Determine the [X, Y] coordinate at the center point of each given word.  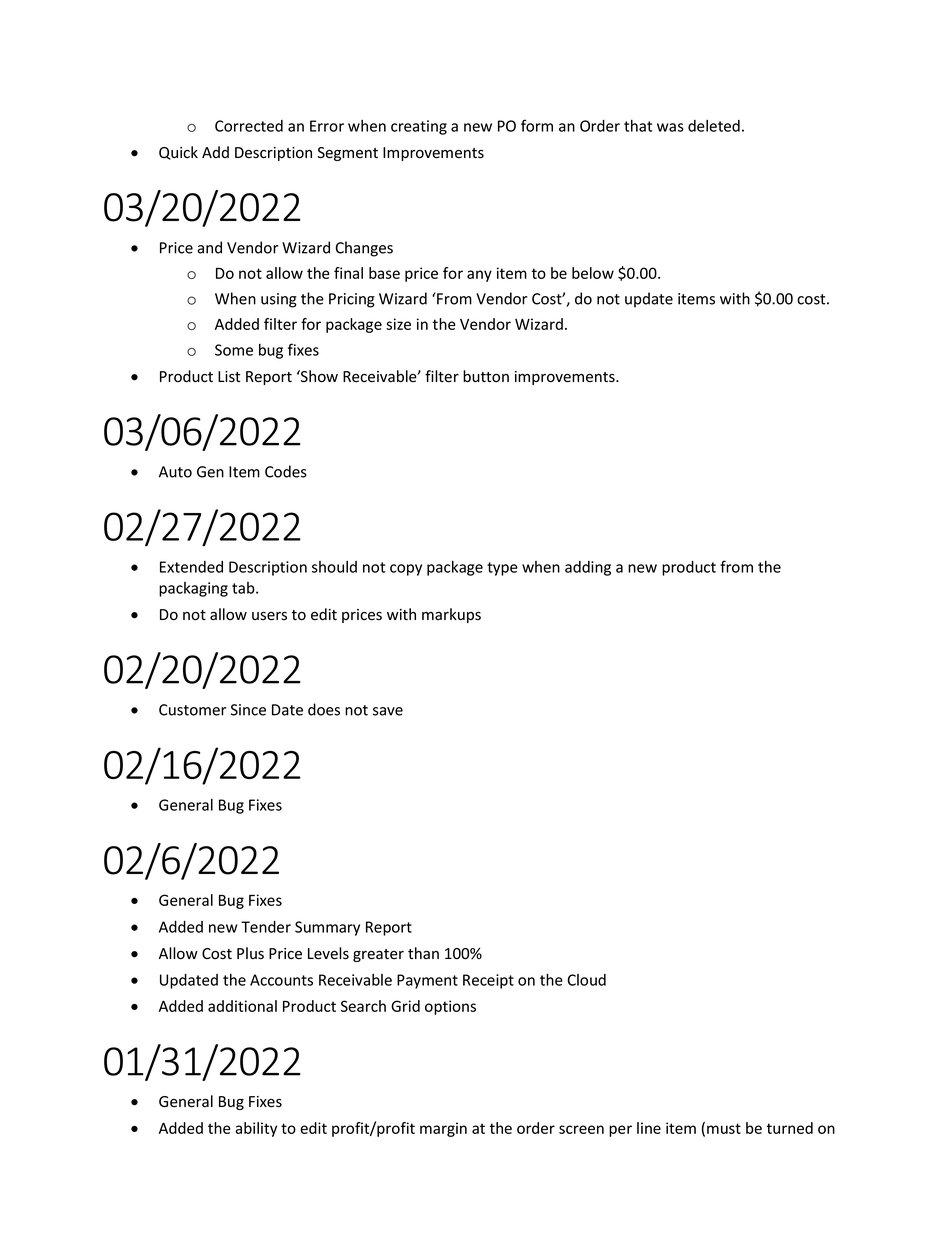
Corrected [249, 126]
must [724, 1128]
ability [256, 1129]
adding [588, 568]
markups [451, 615]
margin [443, 1129]
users [269, 616]
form [537, 125]
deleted [714, 126]
